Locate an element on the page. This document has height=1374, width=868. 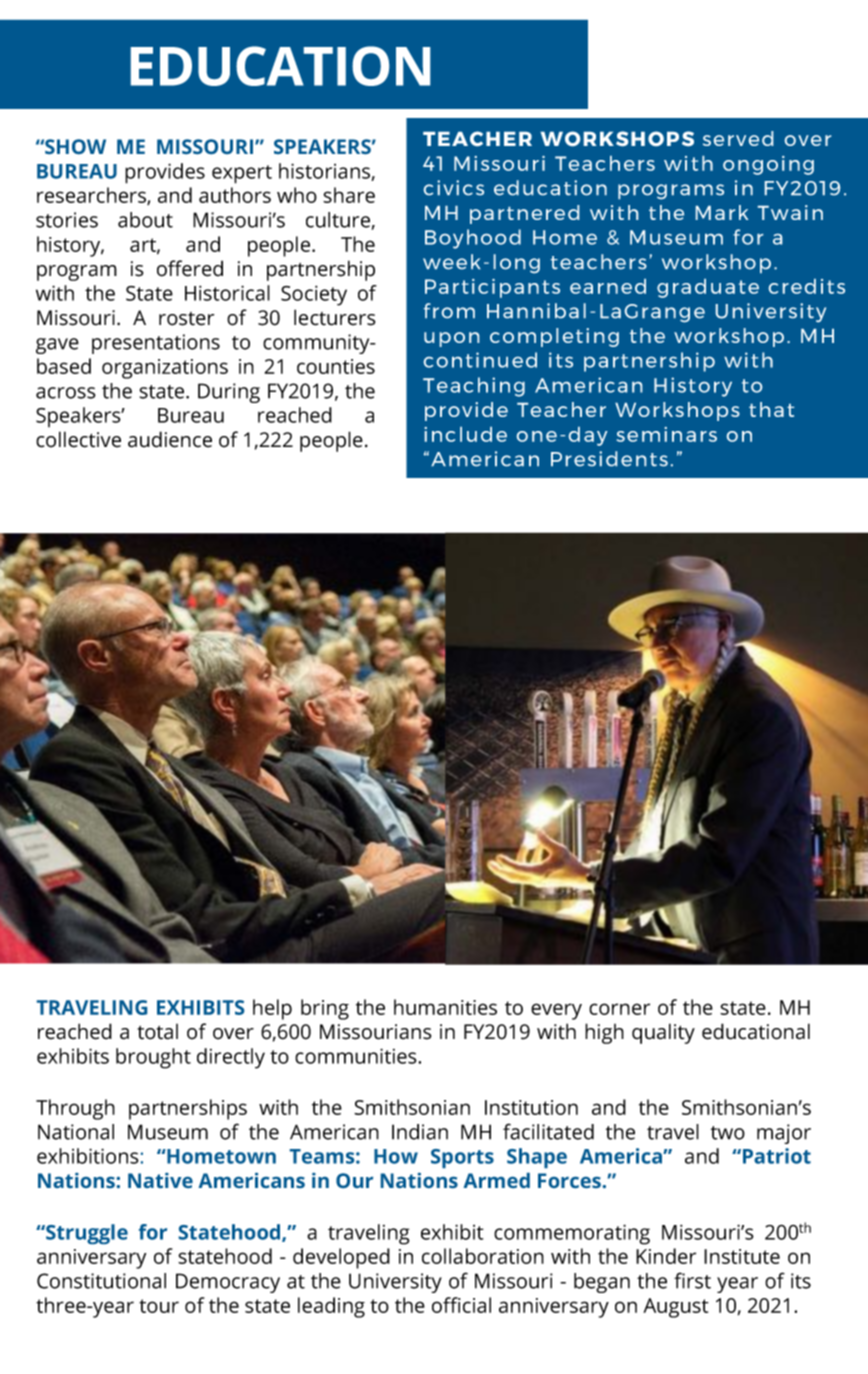
tour is located at coordinates (159, 1306).
